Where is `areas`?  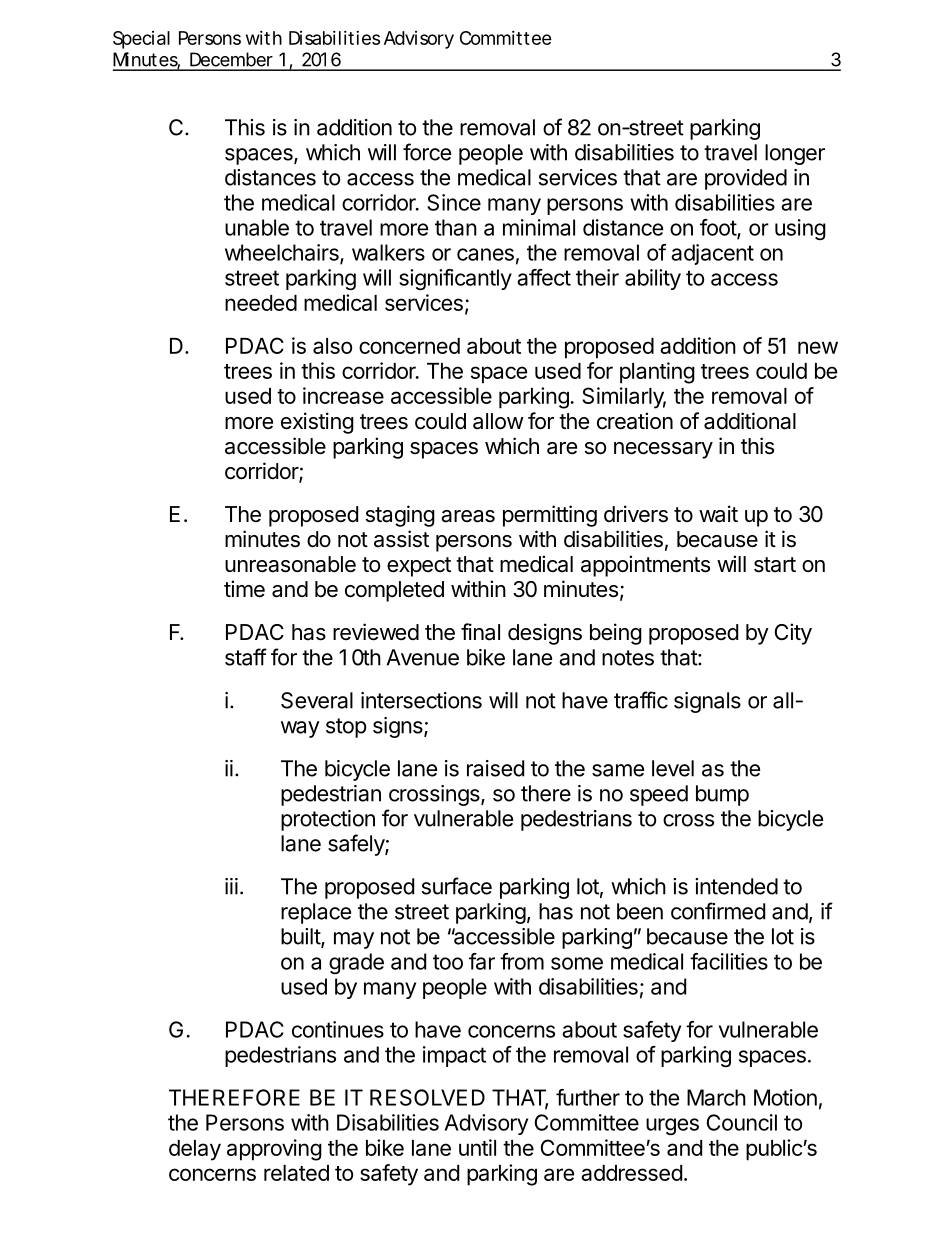 areas is located at coordinates (468, 516).
